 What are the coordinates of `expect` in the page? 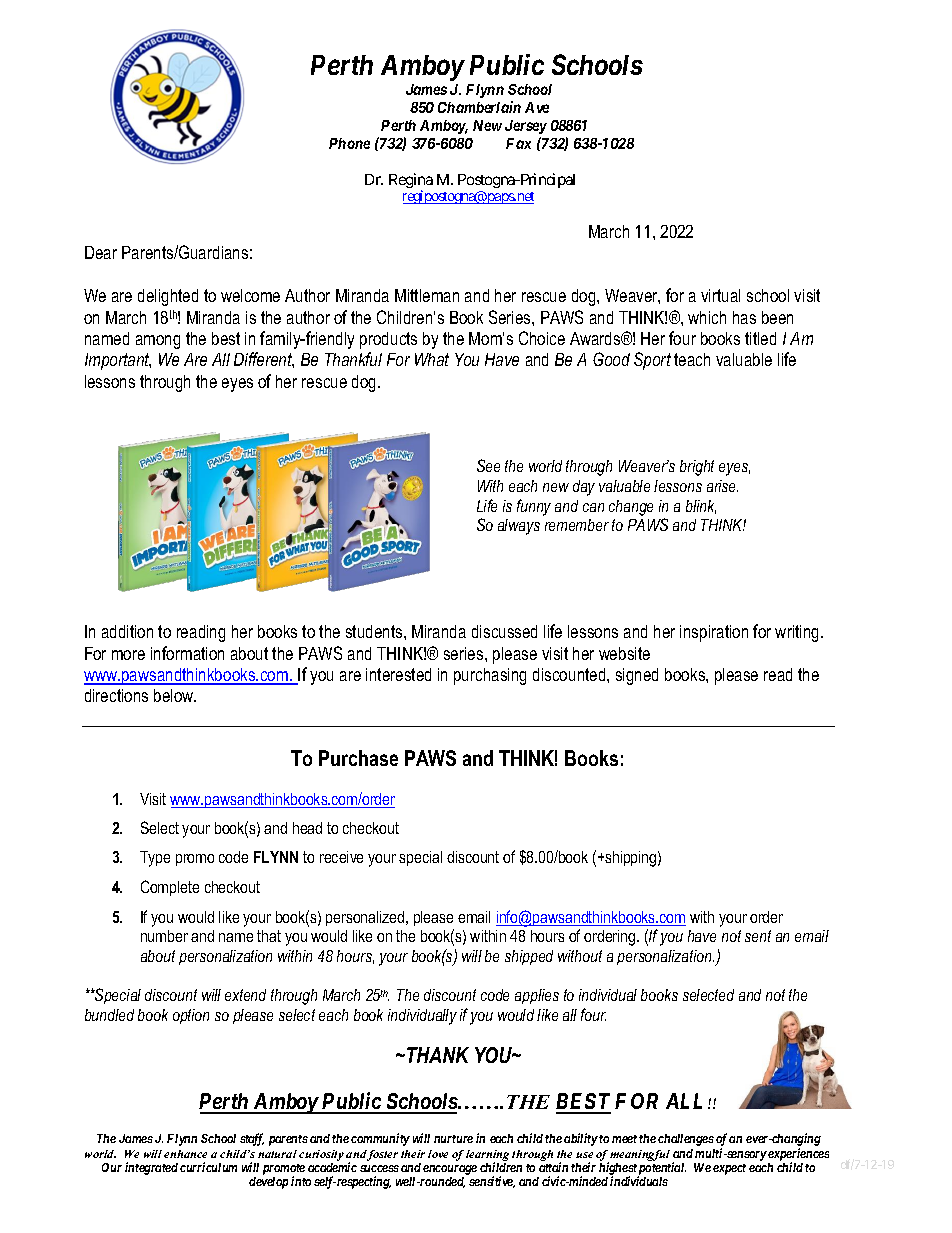 It's located at (729, 1169).
